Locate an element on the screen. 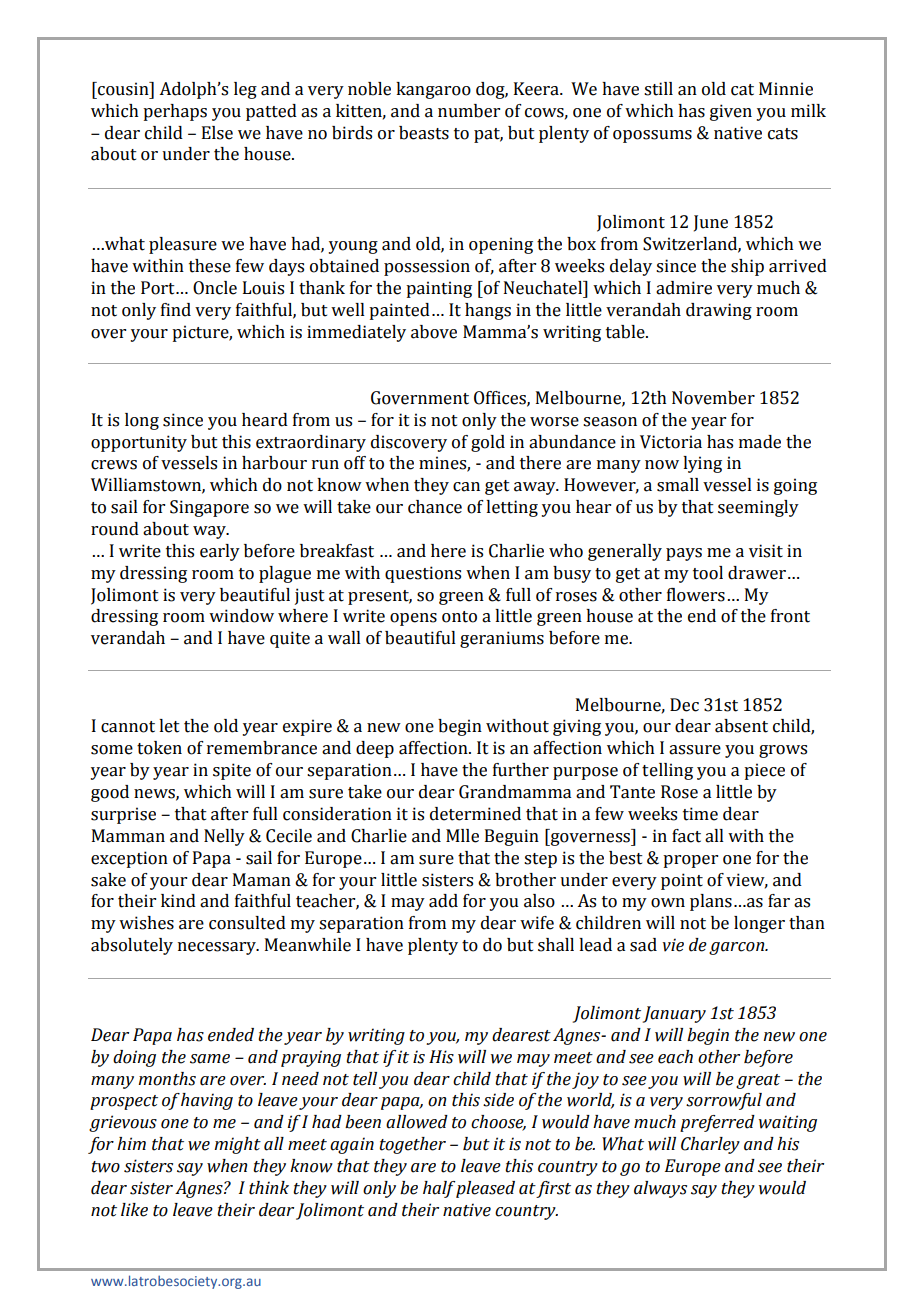 The height and width of the screenshot is (1308, 924). find is located at coordinates (176, 310).
